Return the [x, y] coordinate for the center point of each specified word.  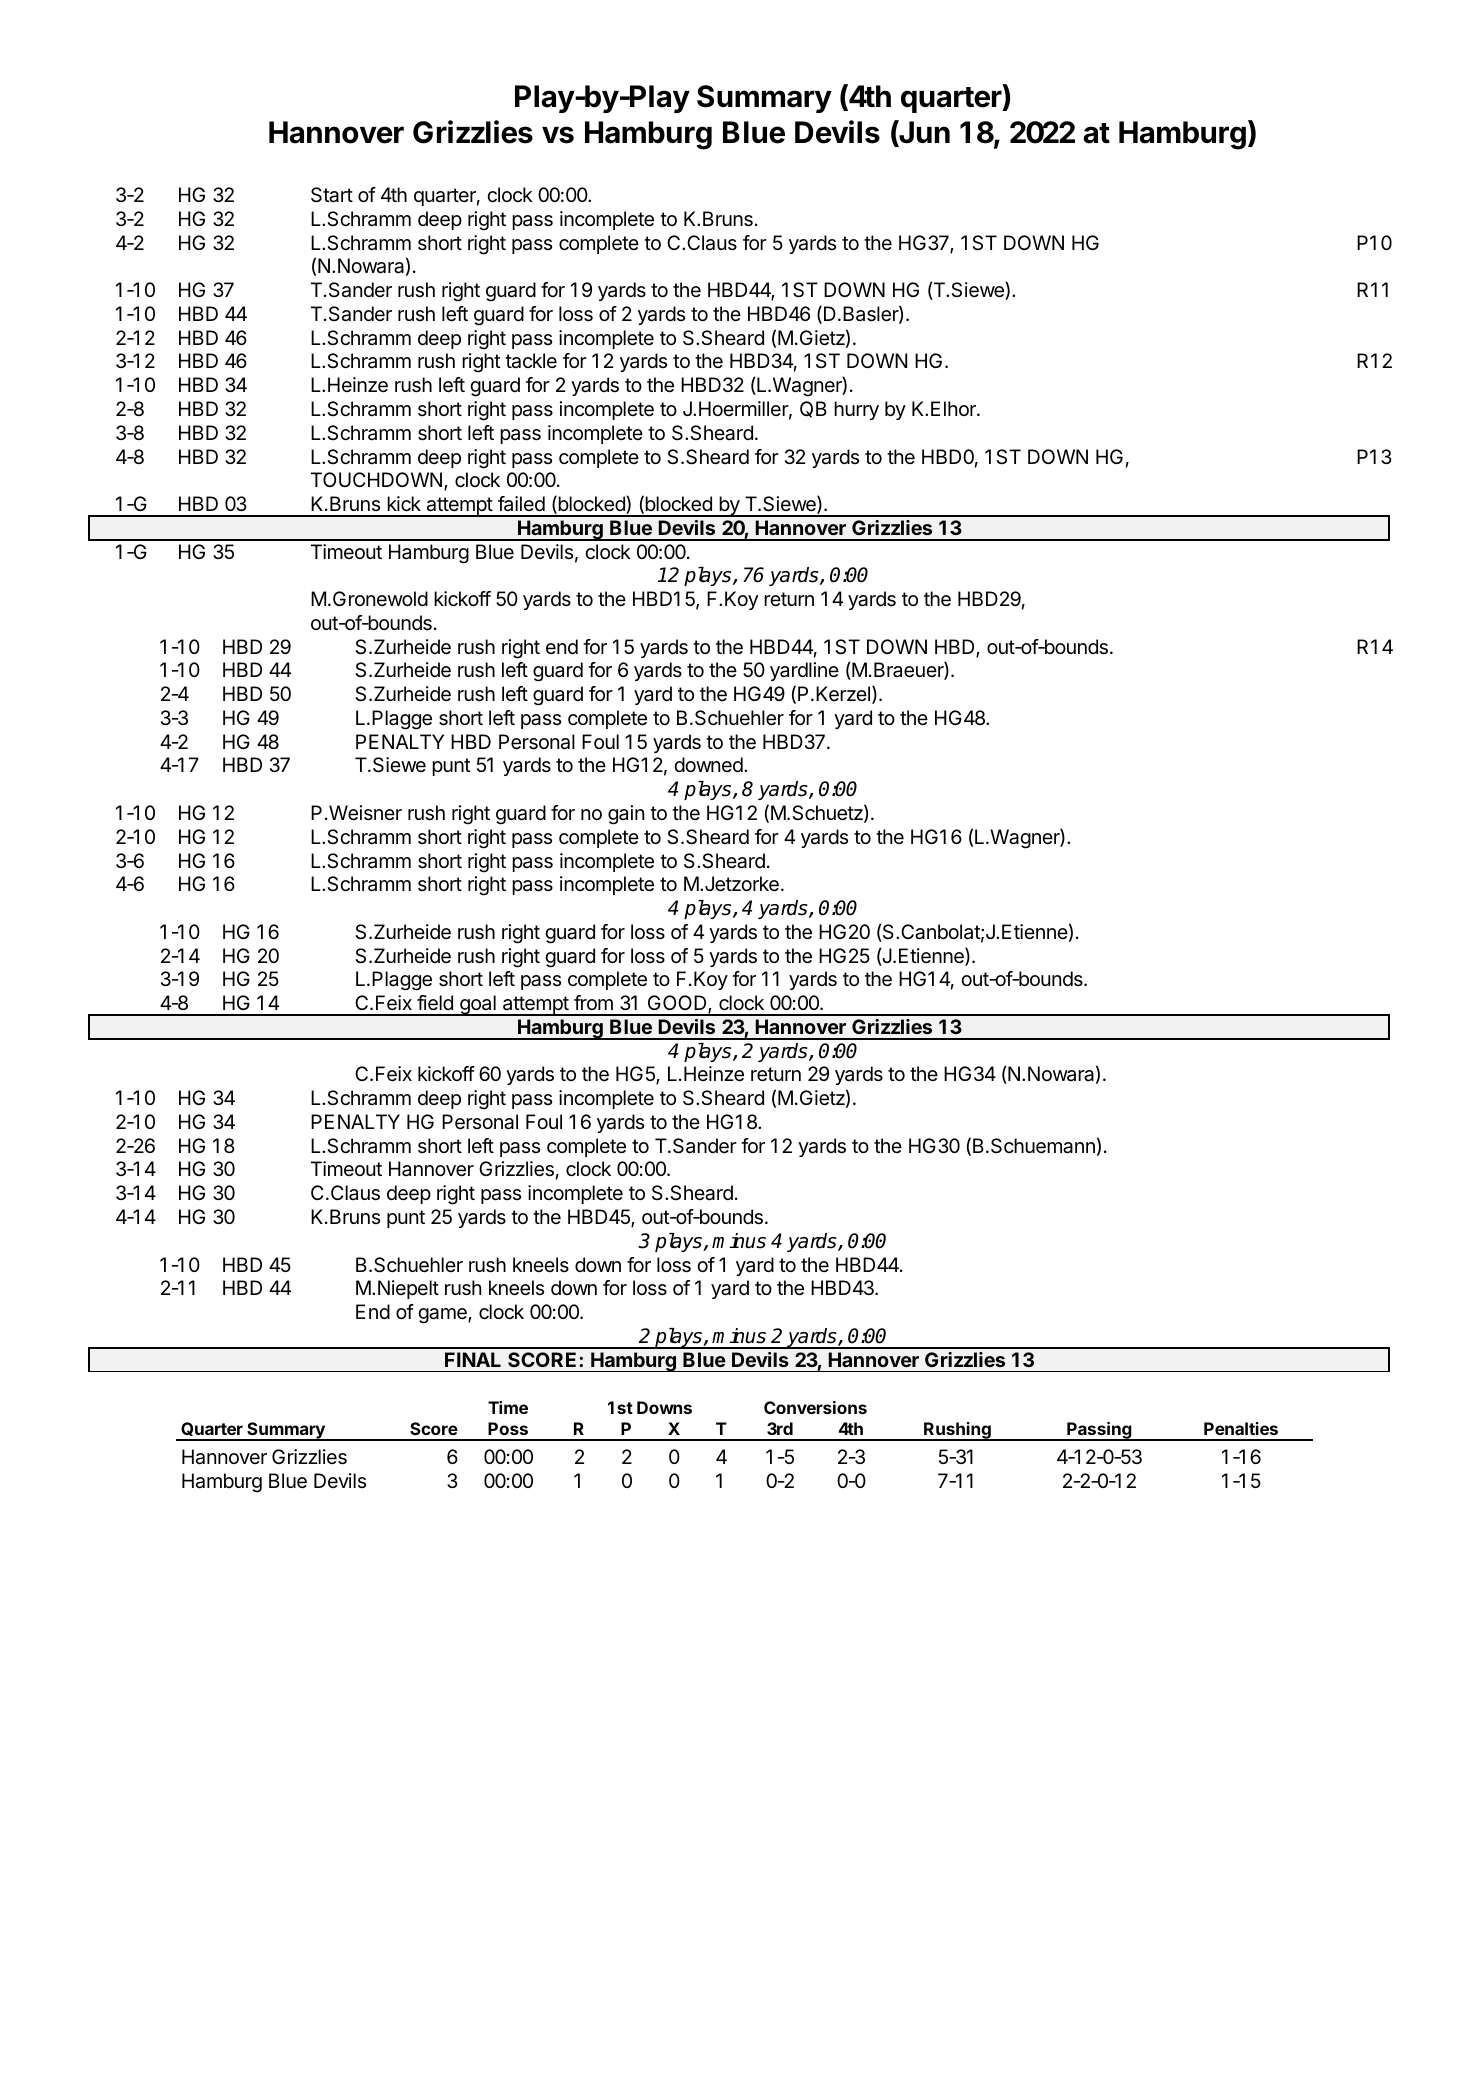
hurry [856, 410]
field [435, 1003]
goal [478, 1005]
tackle [531, 361]
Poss [508, 1428]
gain [626, 815]
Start [332, 195]
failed [521, 504]
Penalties [1241, 1428]
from [593, 1002]
